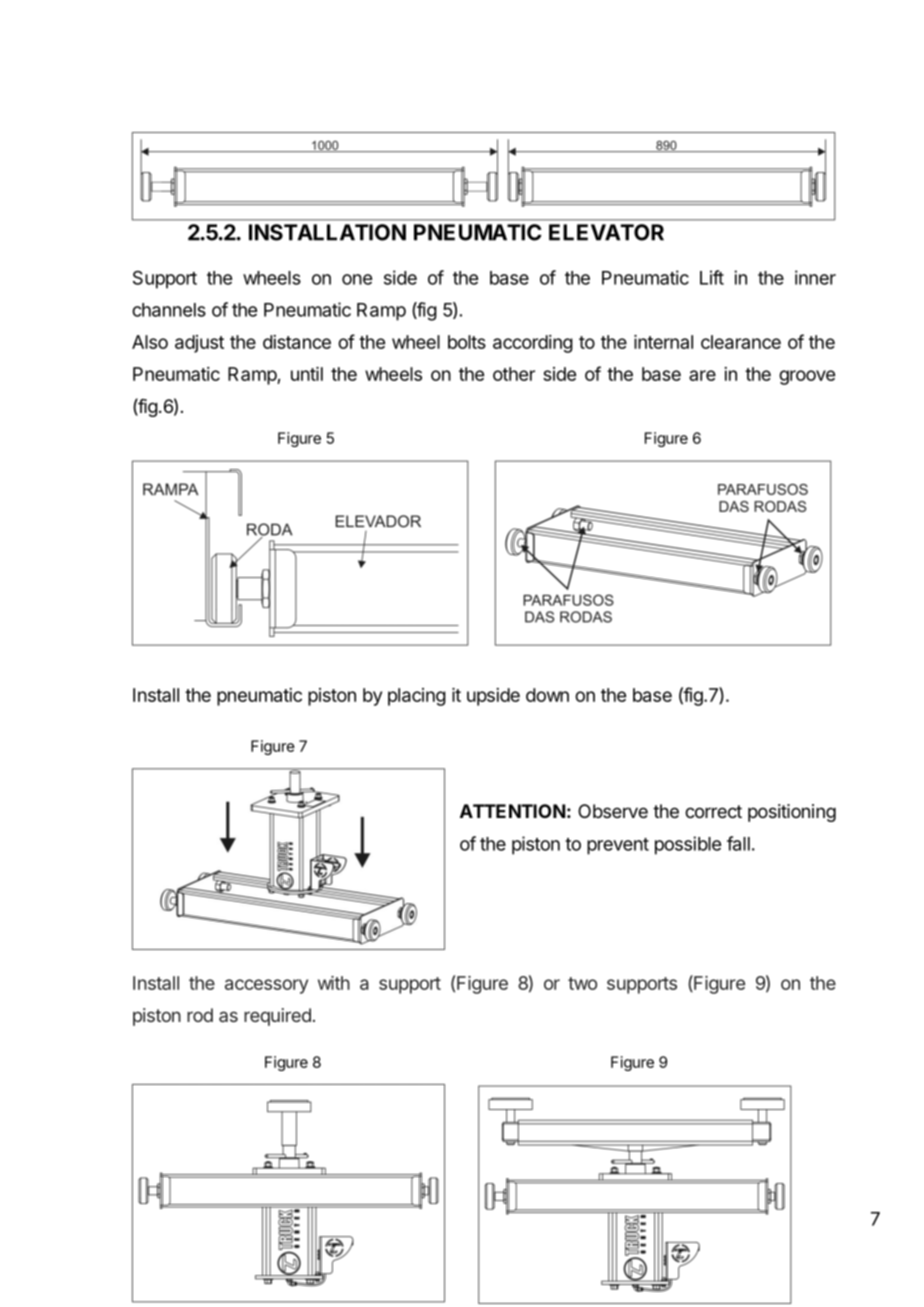 The width and height of the screenshot is (924, 1307). What do you see at coordinates (467, 342) in the screenshot?
I see `bolts` at bounding box center [467, 342].
